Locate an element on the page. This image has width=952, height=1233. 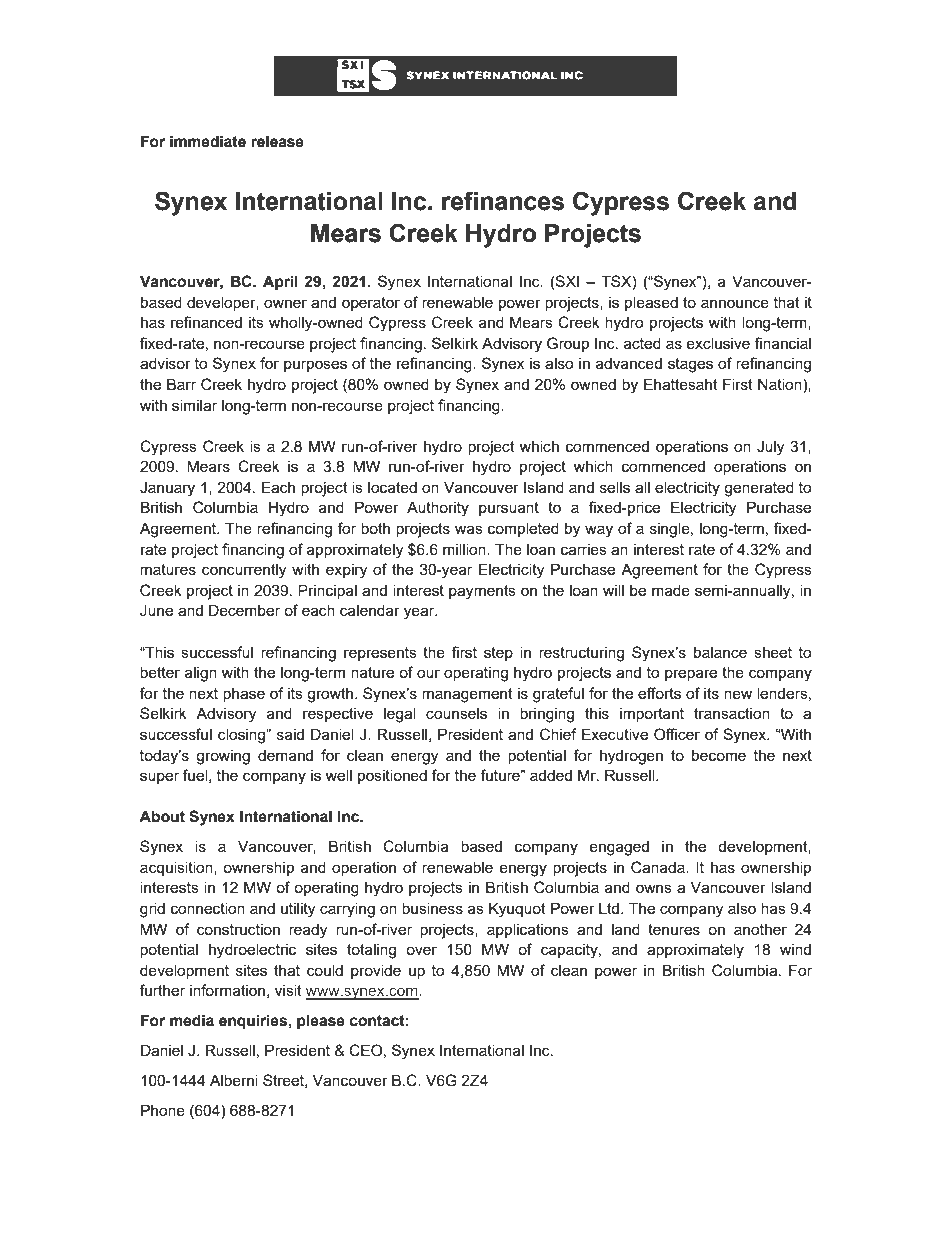
release is located at coordinates (277, 141).
